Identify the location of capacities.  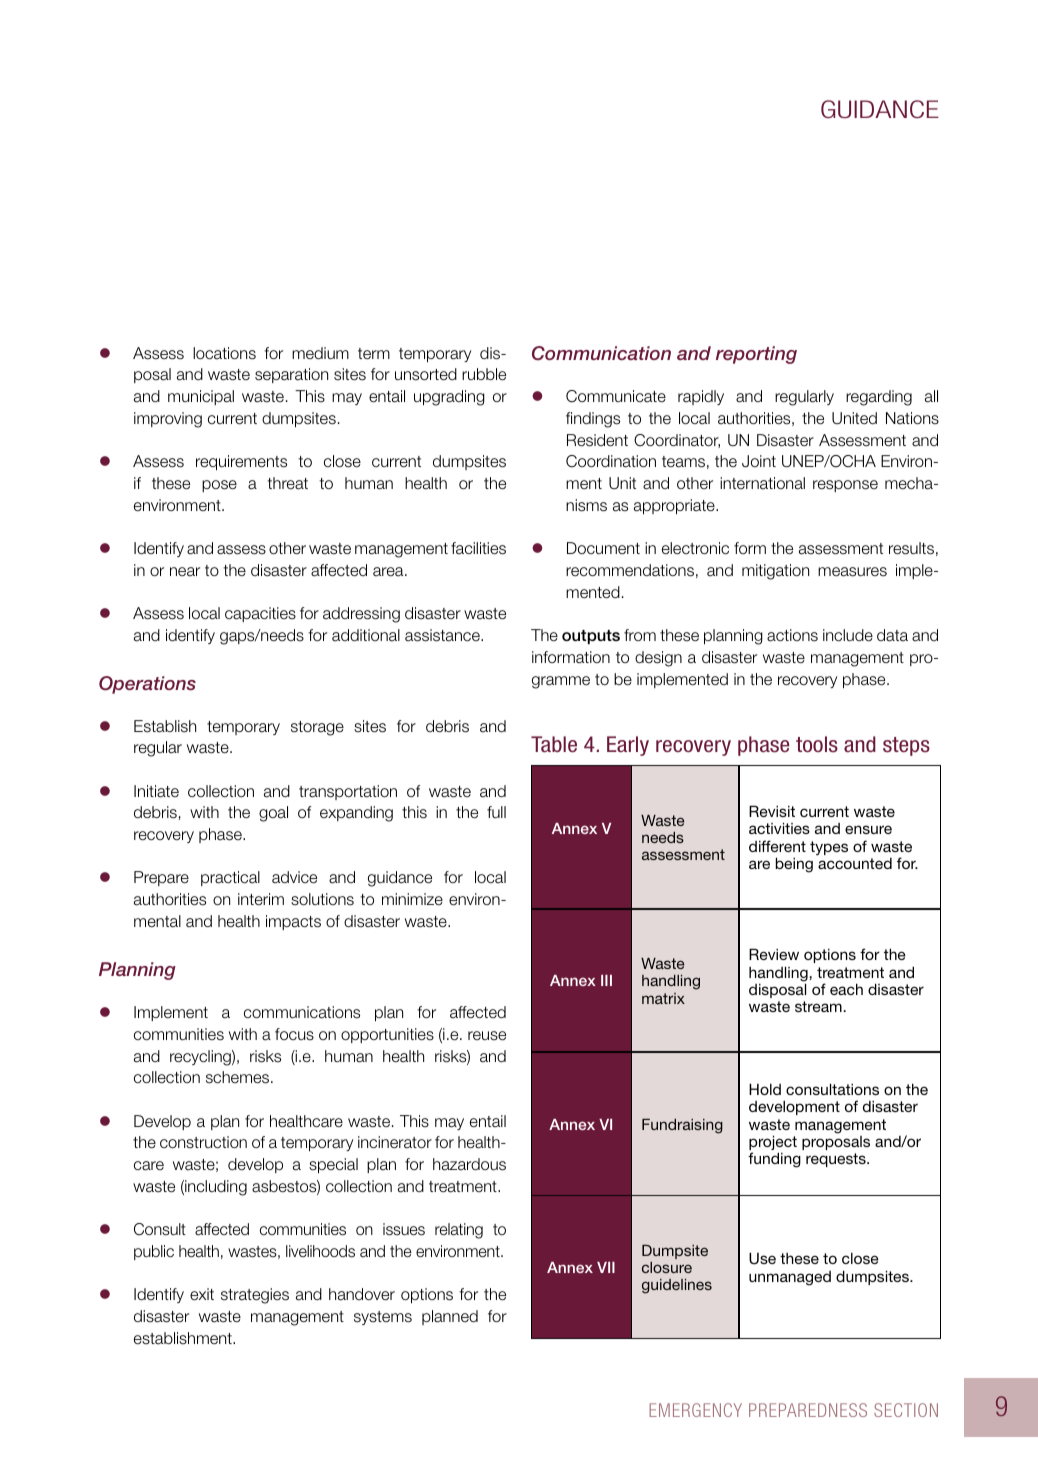
(260, 614).
